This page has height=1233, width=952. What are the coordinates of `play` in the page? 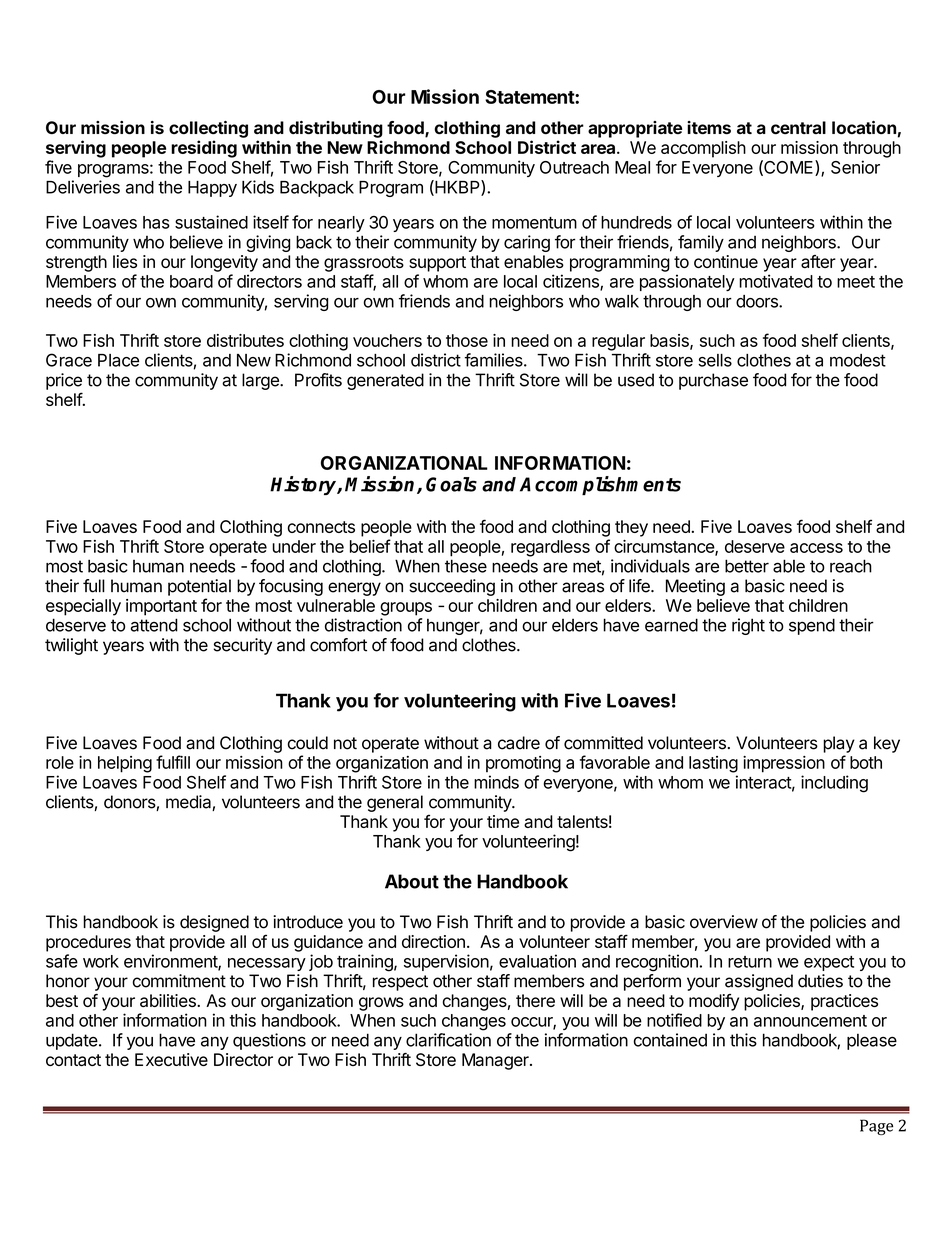 It's located at (839, 744).
